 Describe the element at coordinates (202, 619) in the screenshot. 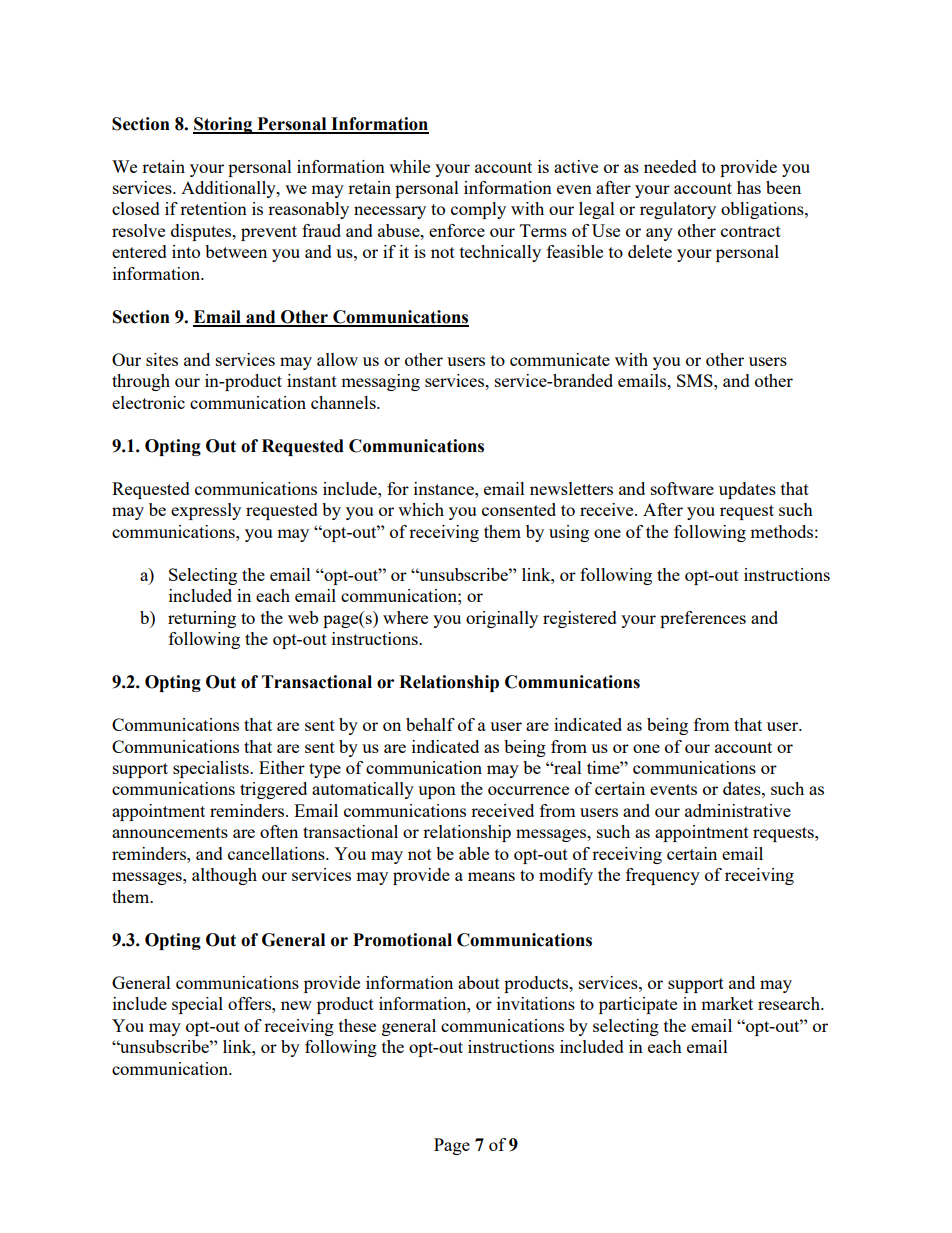

I see `returning` at that location.
